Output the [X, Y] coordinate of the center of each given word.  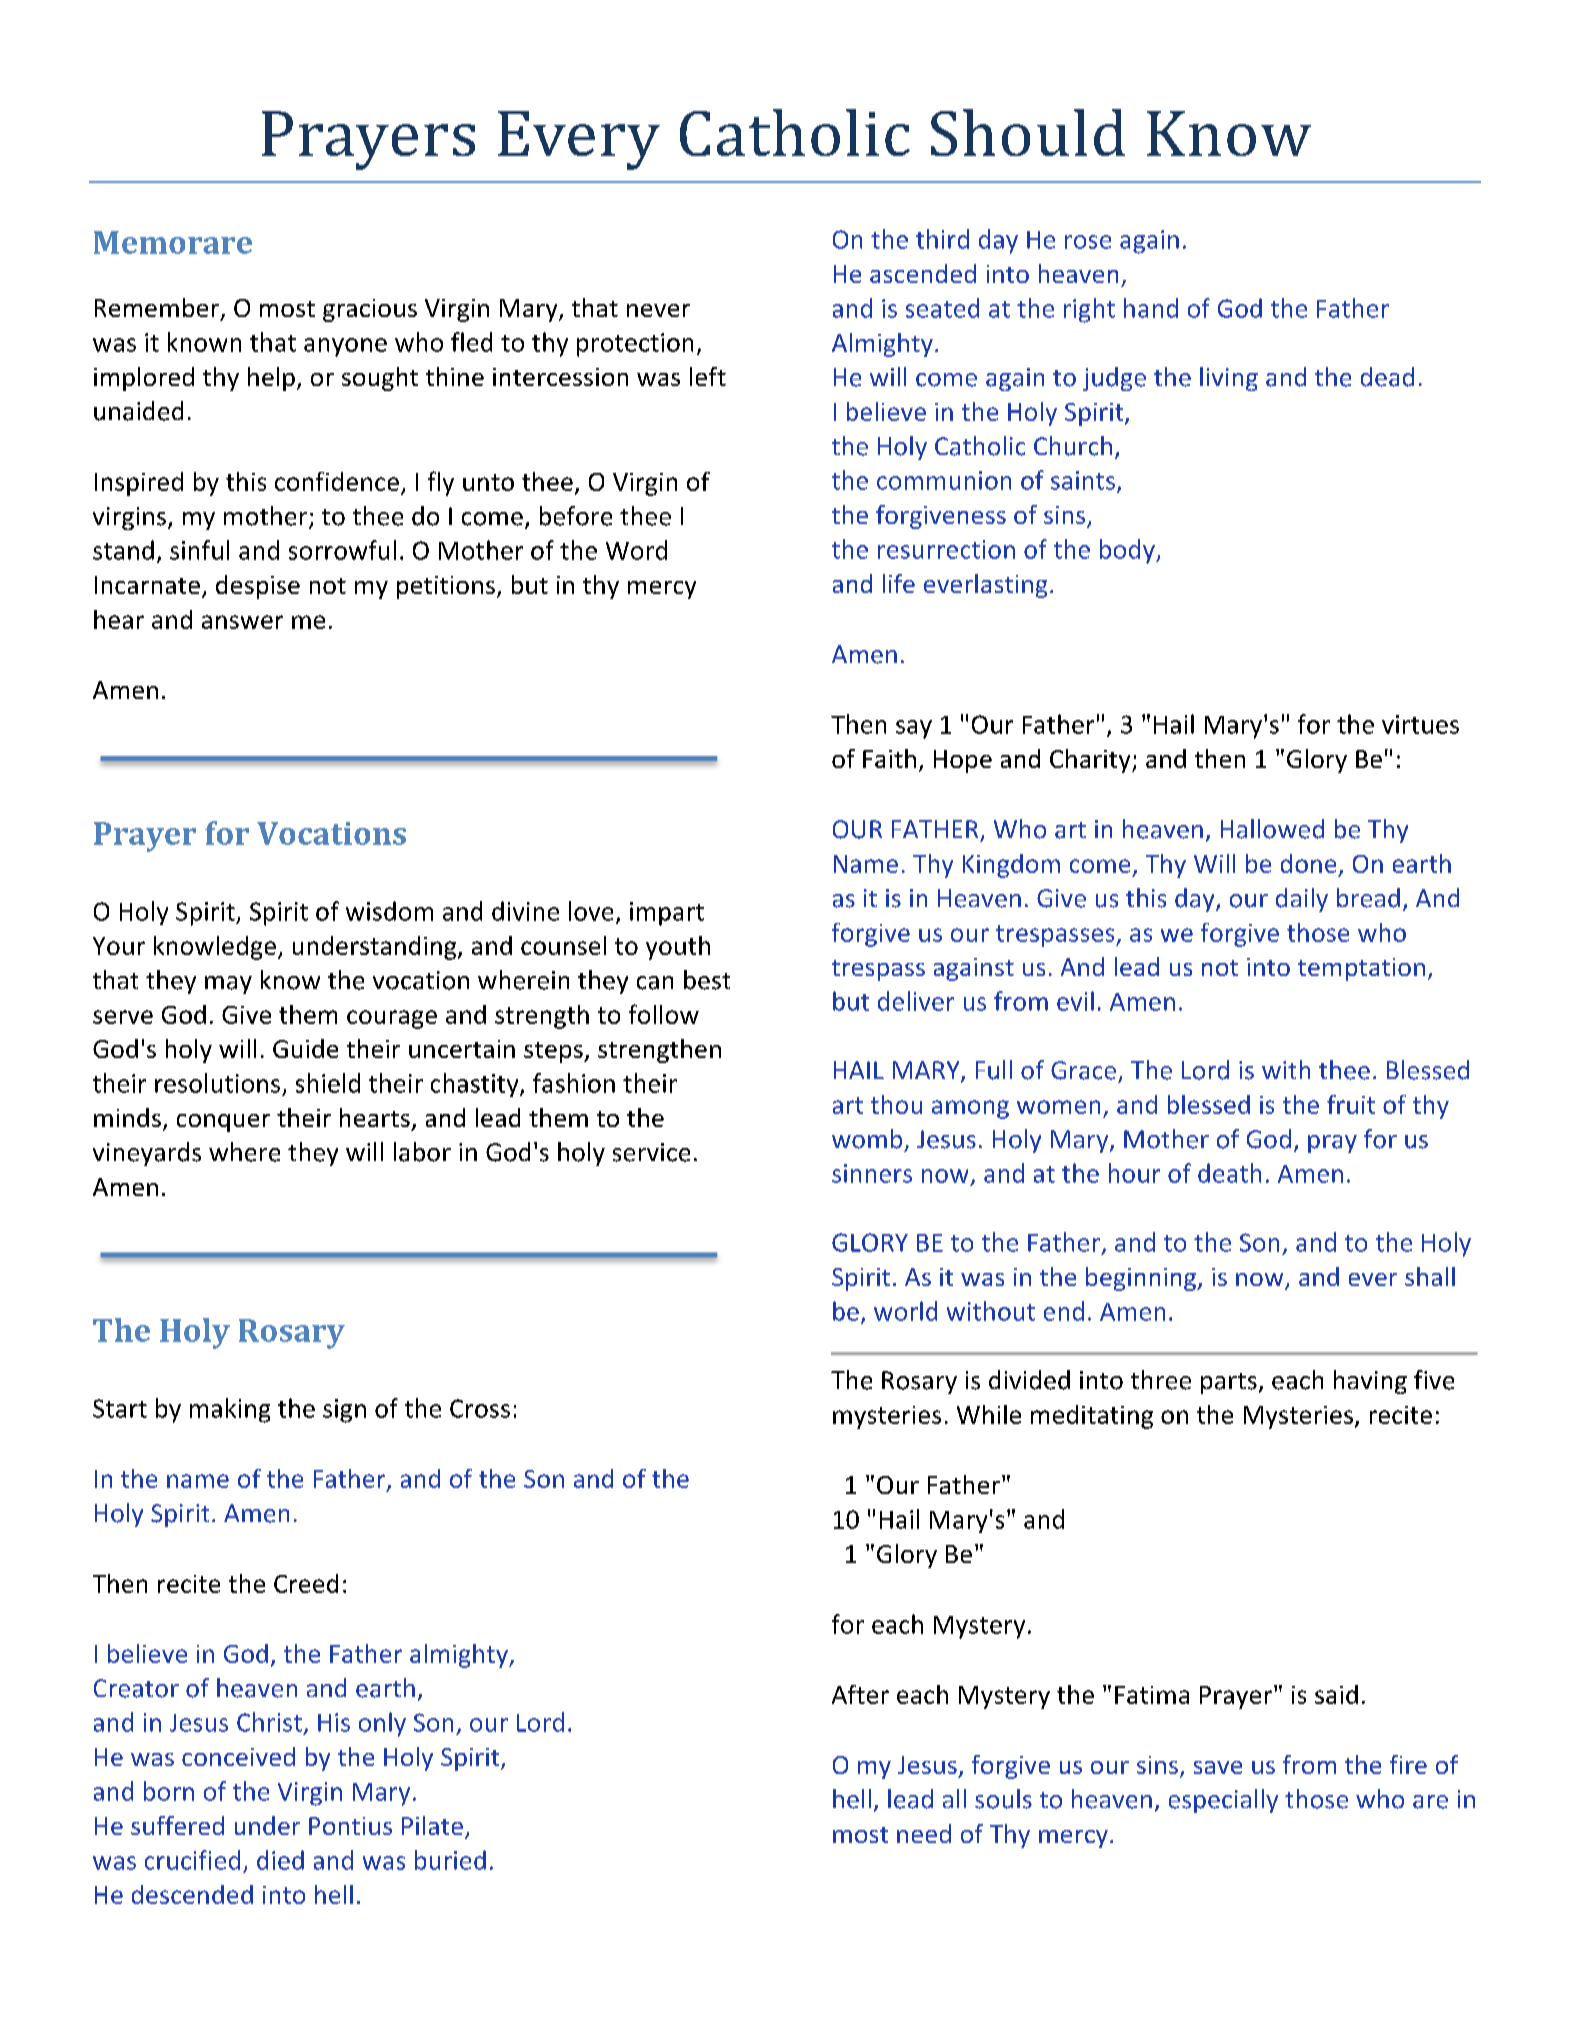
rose [1088, 242]
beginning [1142, 1279]
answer [242, 622]
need [924, 1833]
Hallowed [1272, 829]
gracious [370, 310]
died [280, 1860]
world [905, 1311]
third [942, 239]
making [230, 1410]
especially [1223, 1801]
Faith [889, 758]
